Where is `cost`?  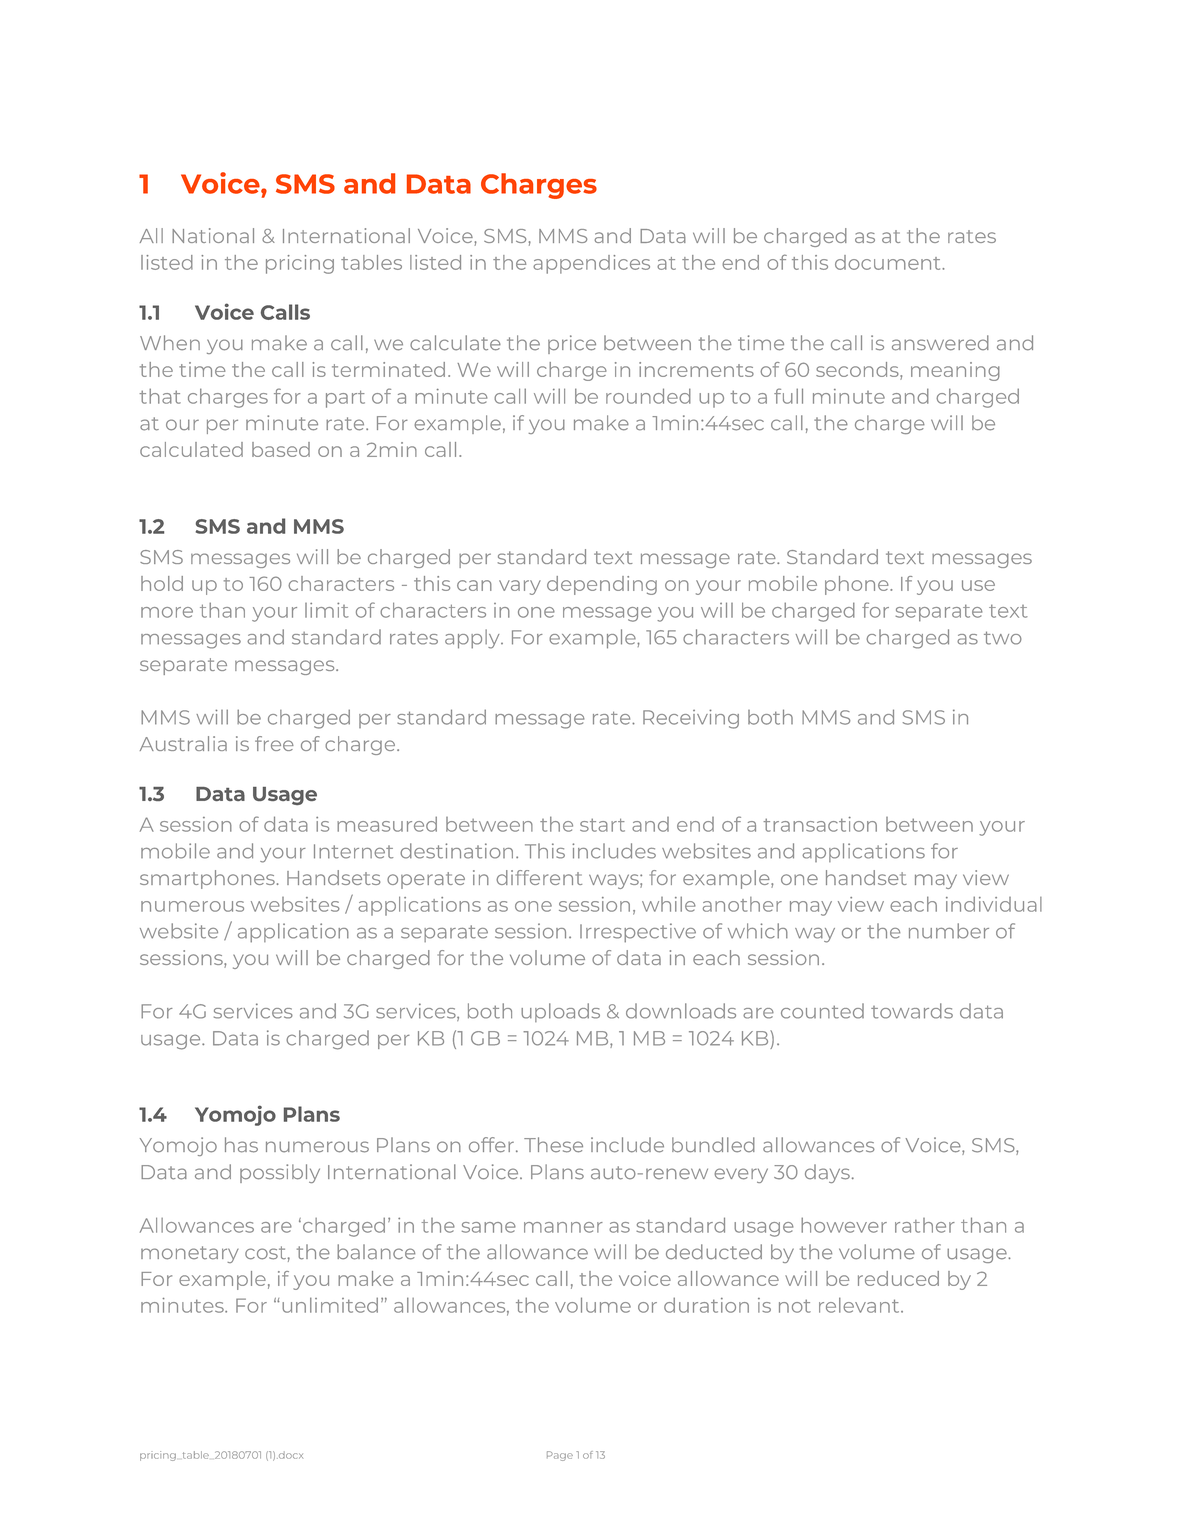
cost is located at coordinates (265, 1253).
